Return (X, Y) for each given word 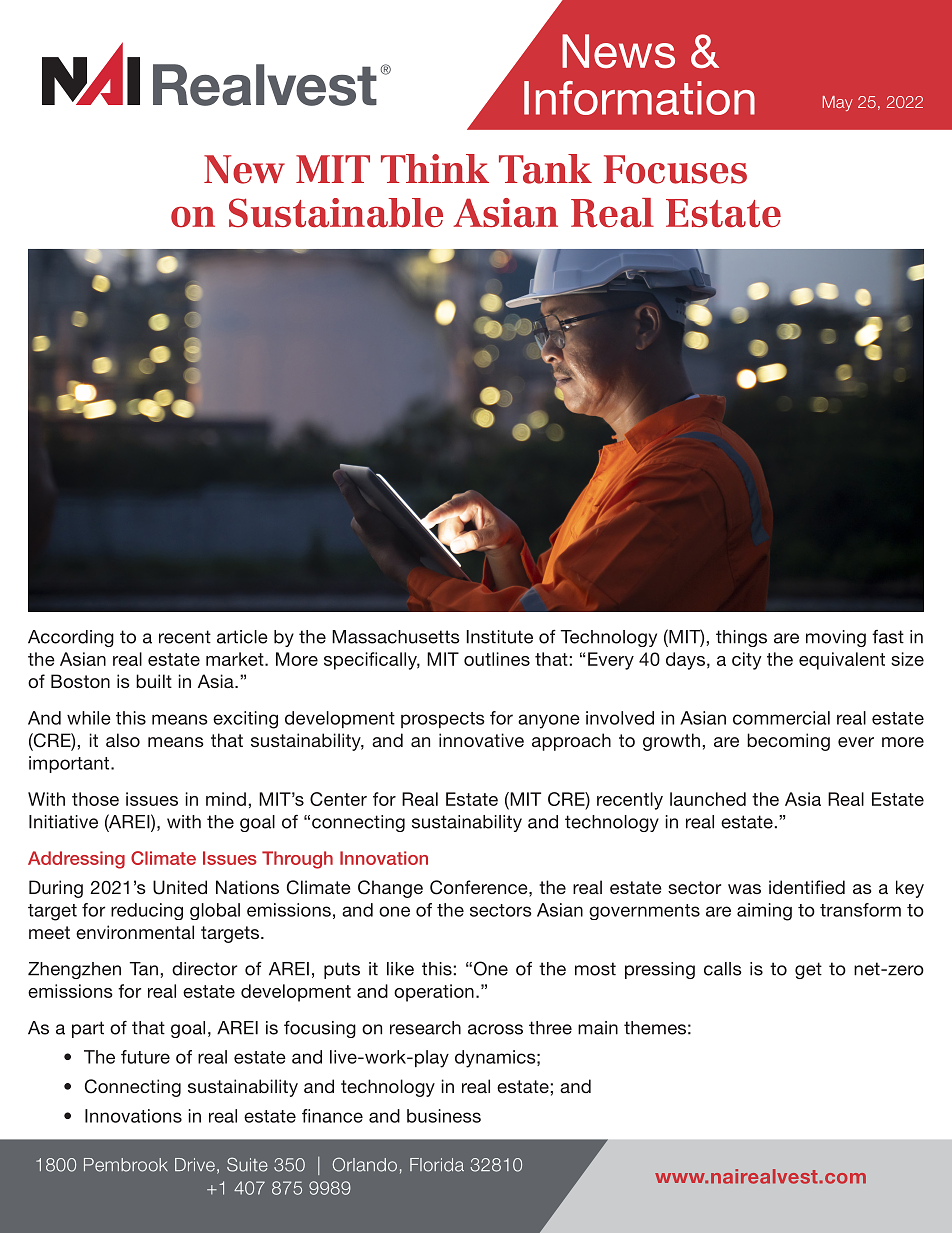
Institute (500, 637)
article (242, 637)
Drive (195, 1165)
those (95, 799)
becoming (788, 742)
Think (435, 168)
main (598, 1028)
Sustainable (336, 213)
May (838, 103)
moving (836, 638)
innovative (481, 740)
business (444, 1116)
